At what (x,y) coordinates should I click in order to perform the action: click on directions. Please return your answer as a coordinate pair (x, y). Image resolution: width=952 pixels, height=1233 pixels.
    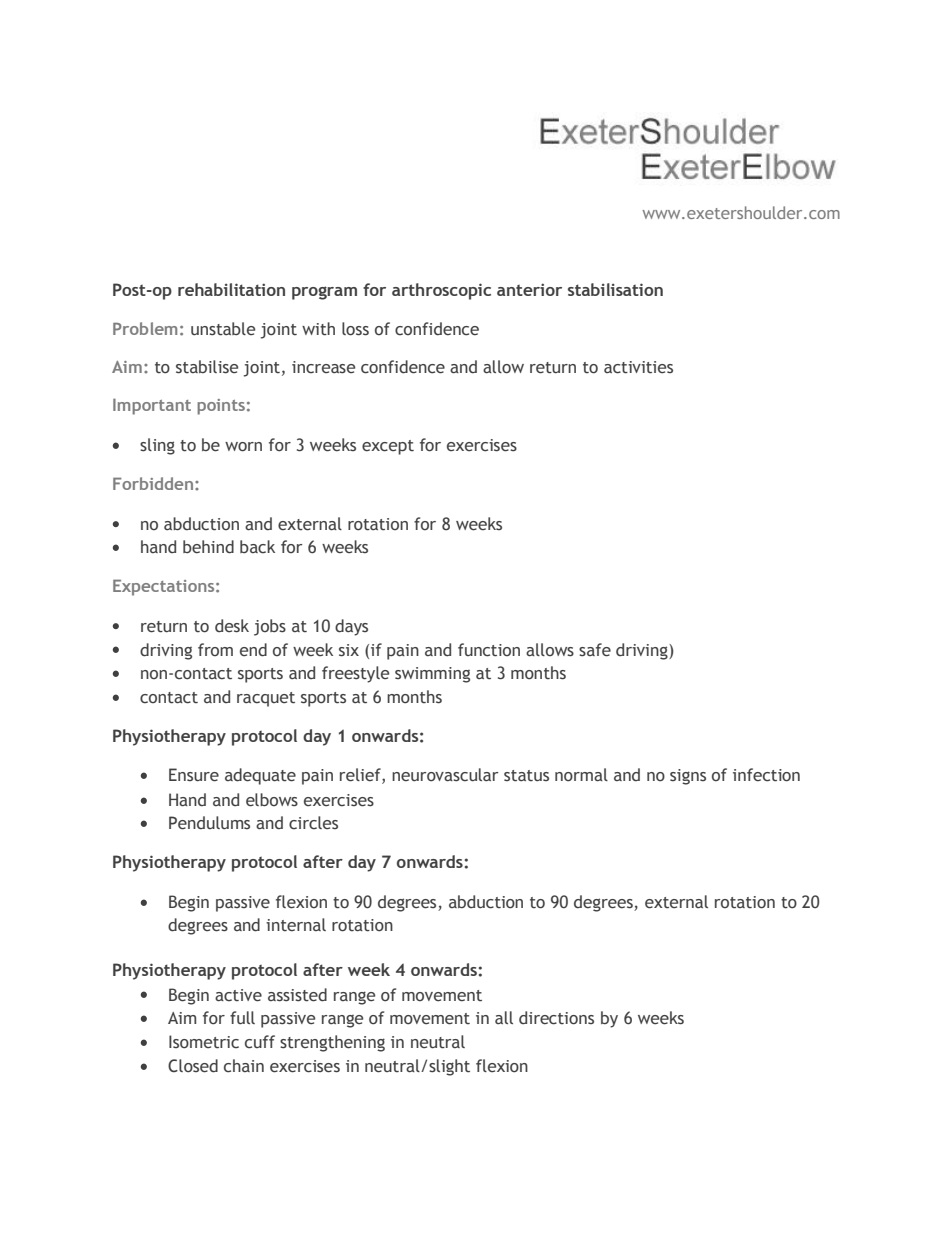
    Looking at the image, I should click on (556, 1018).
